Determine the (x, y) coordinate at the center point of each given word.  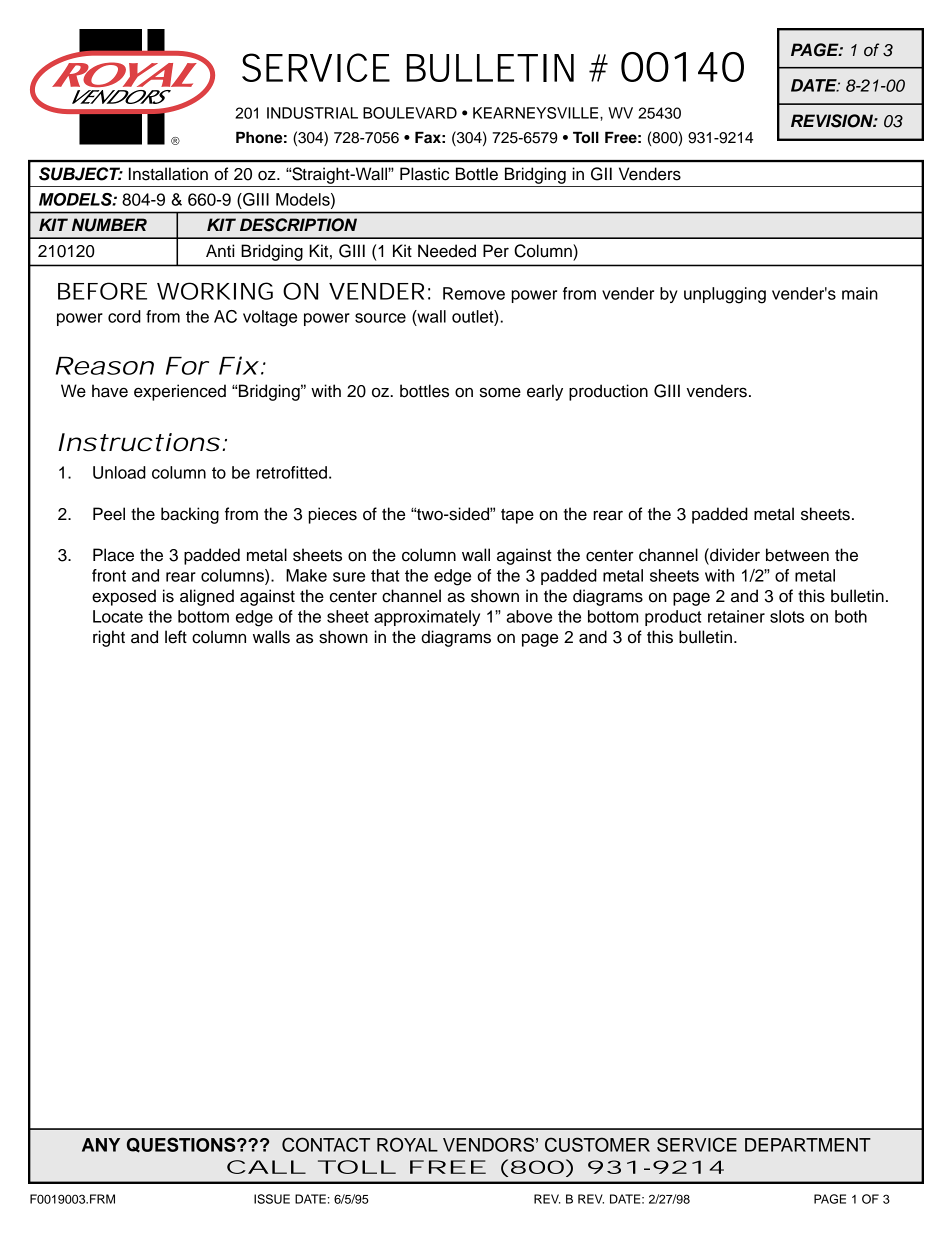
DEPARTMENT (808, 1145)
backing (190, 515)
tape (517, 516)
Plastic (424, 174)
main (860, 293)
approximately (427, 618)
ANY (101, 1145)
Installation (168, 174)
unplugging (725, 295)
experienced (180, 392)
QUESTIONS (182, 1145)
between (797, 555)
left (176, 637)
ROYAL (407, 1144)
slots (787, 616)
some (500, 392)
